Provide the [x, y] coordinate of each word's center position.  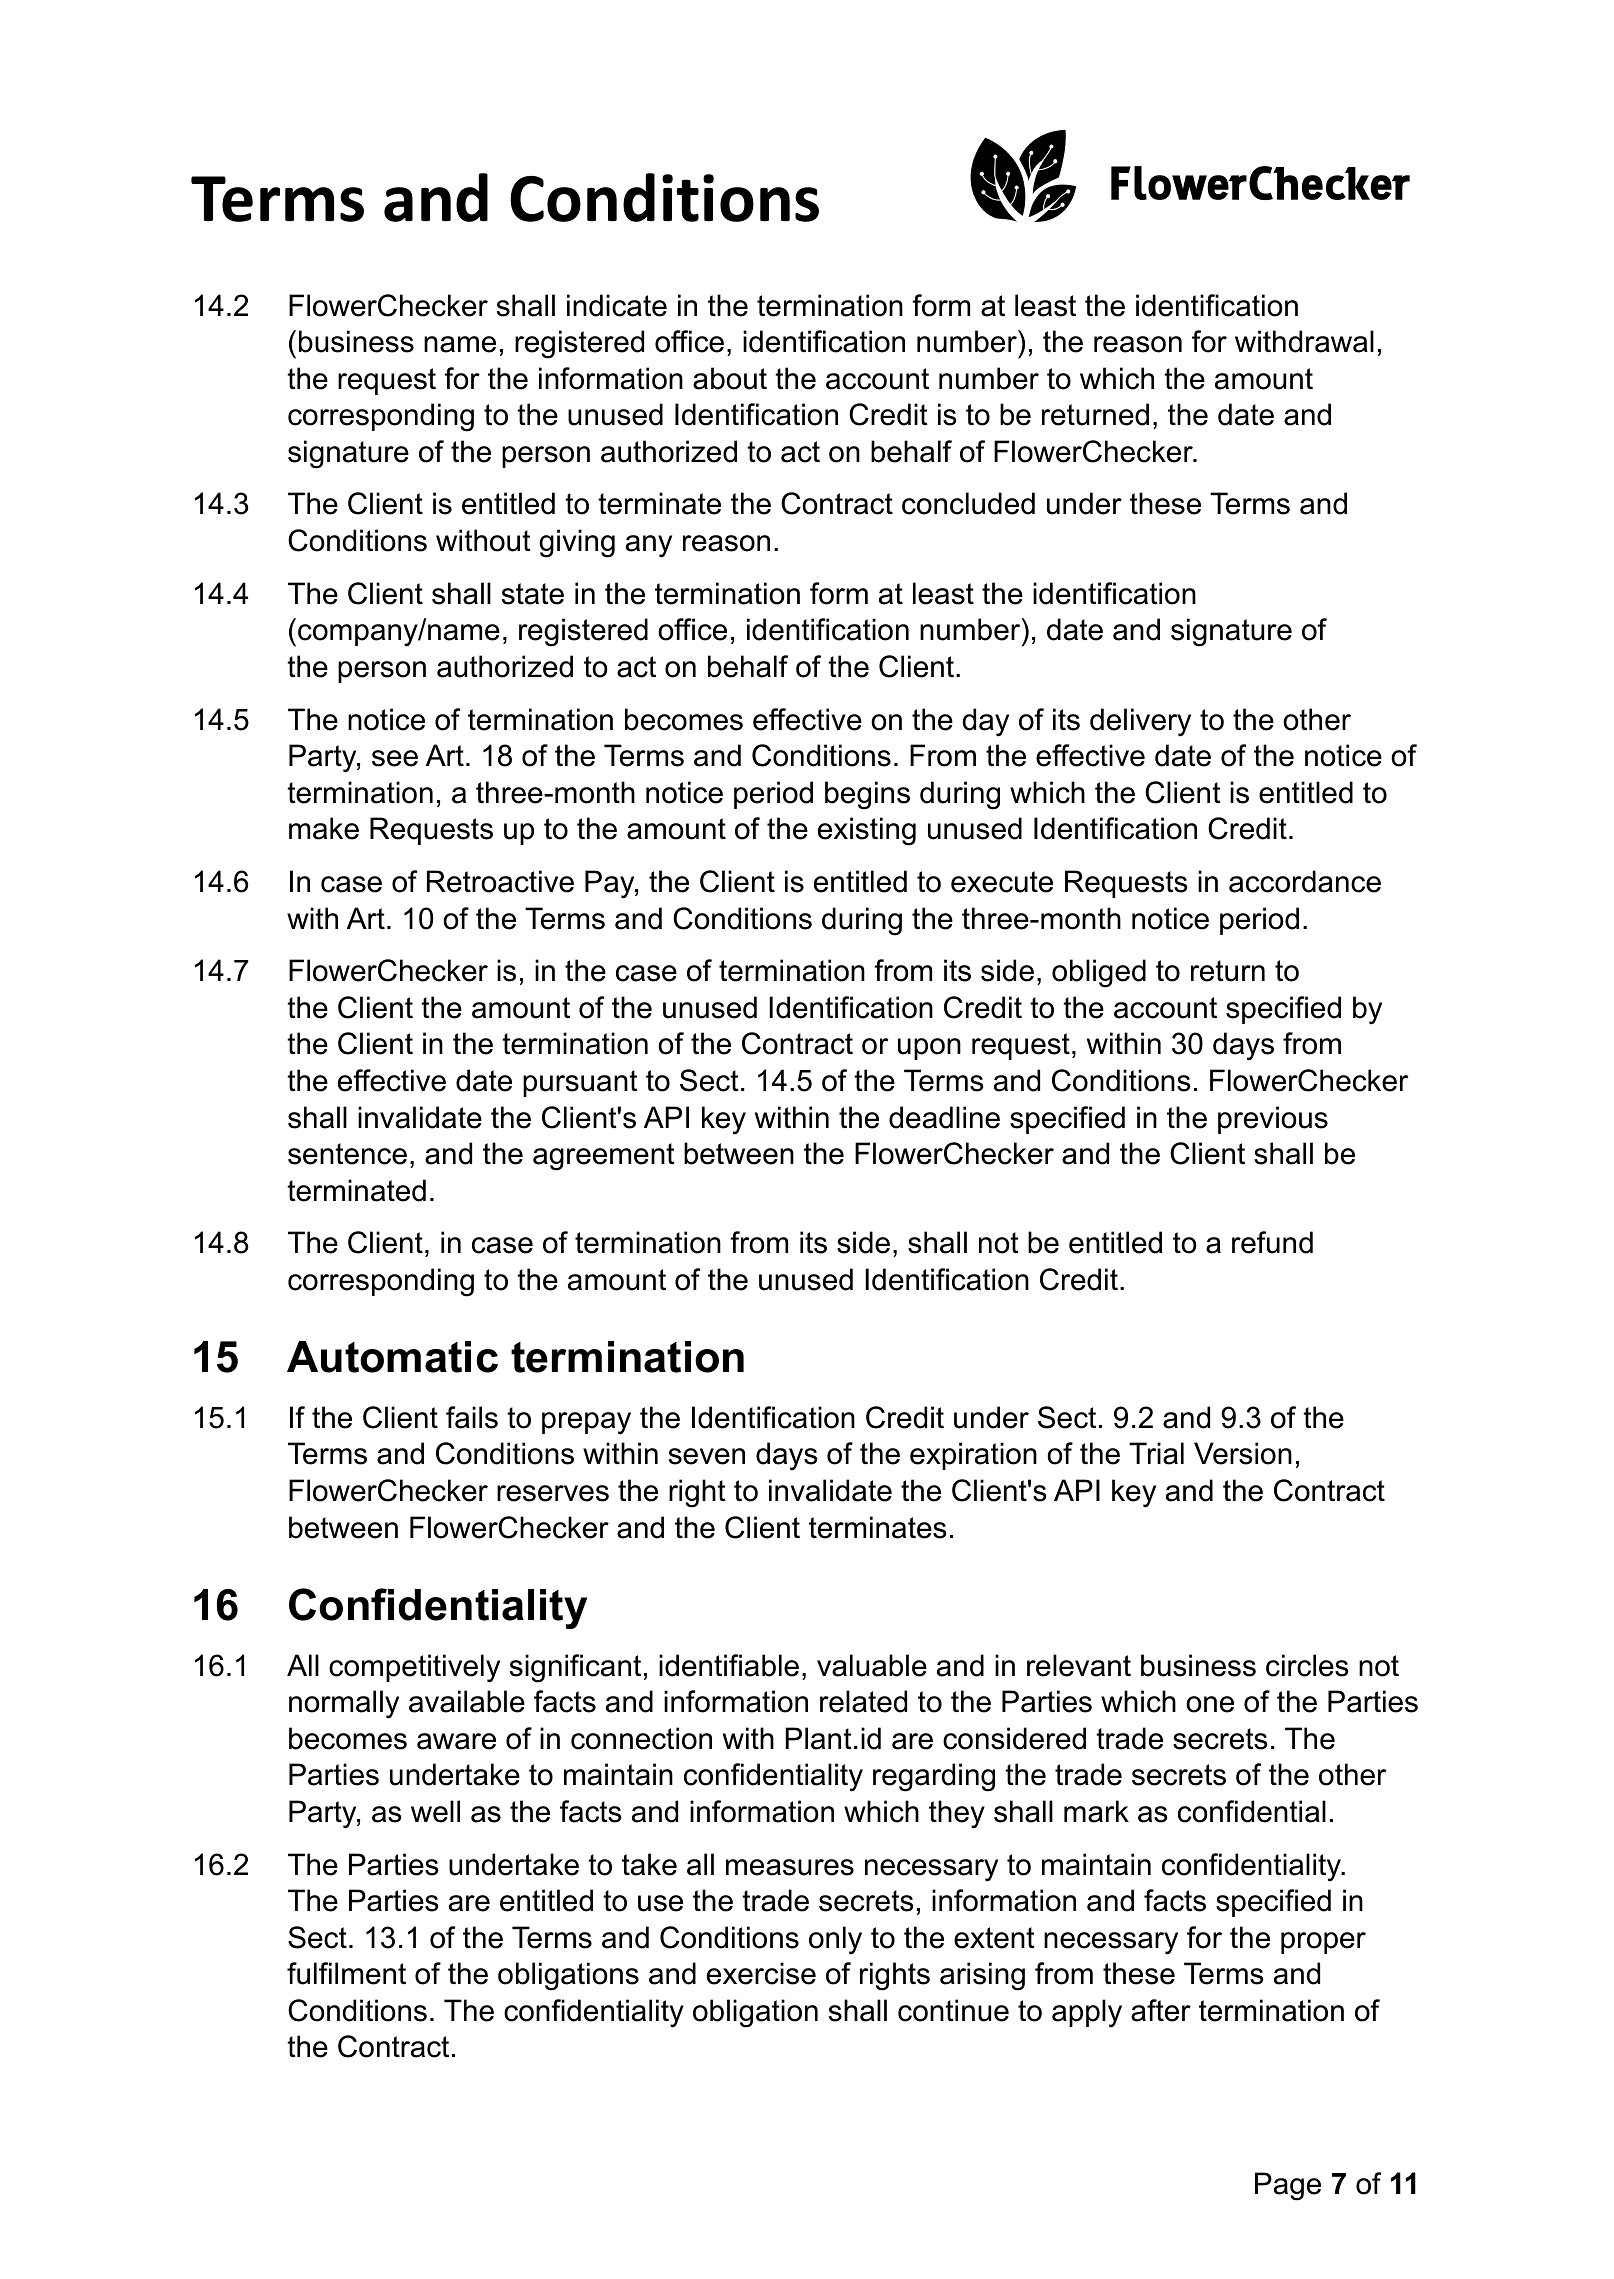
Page [1288, 2186]
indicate [617, 305]
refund [1272, 1242]
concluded [968, 503]
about [730, 378]
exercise [761, 1973]
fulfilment [346, 1973]
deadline [944, 1117]
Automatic [392, 1357]
